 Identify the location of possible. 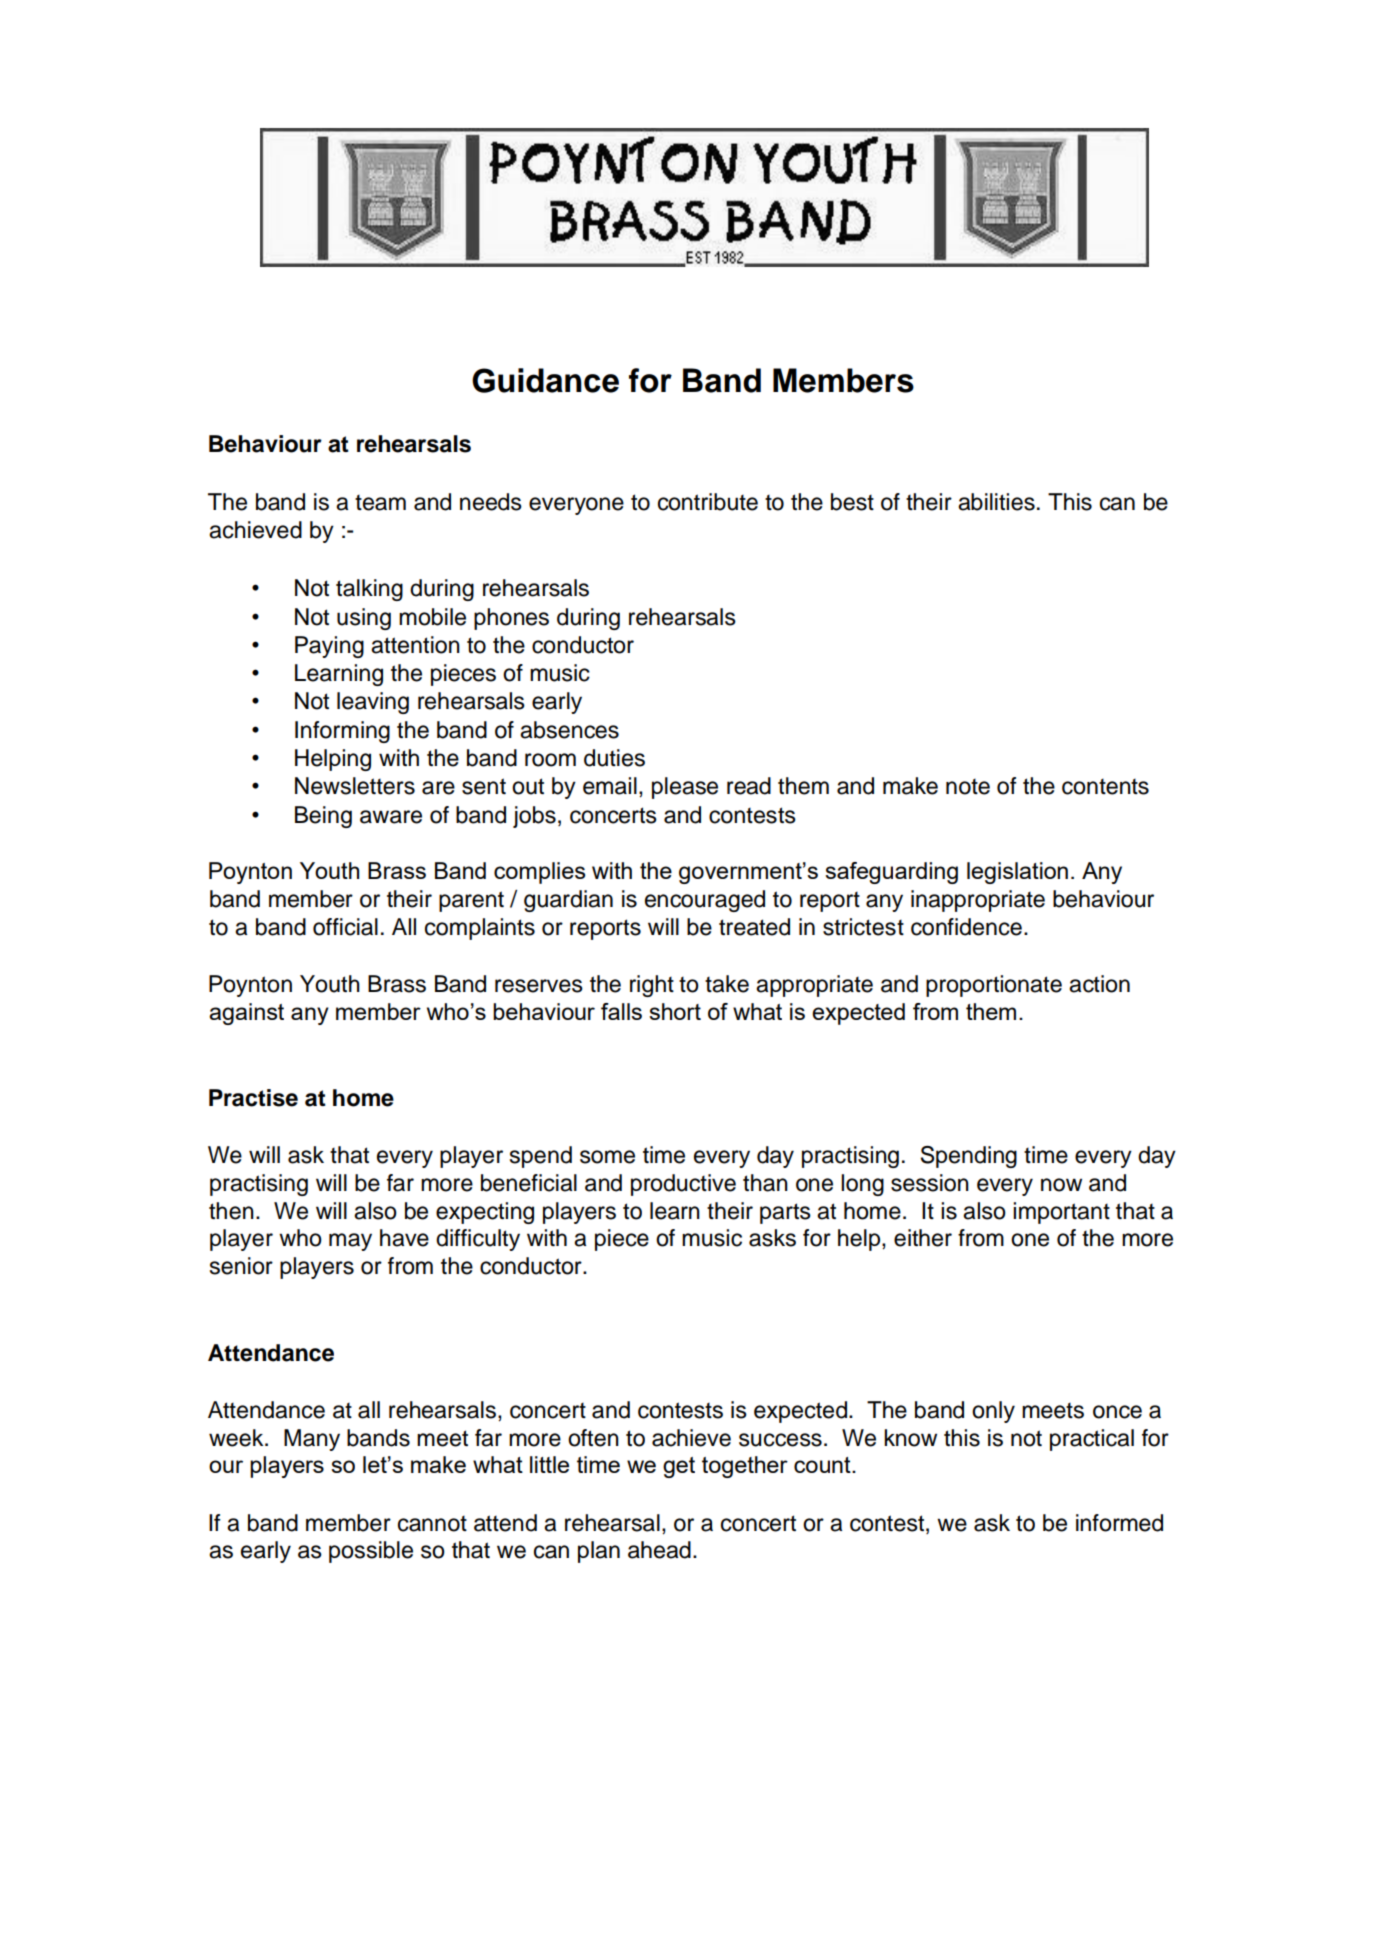
(371, 1552).
